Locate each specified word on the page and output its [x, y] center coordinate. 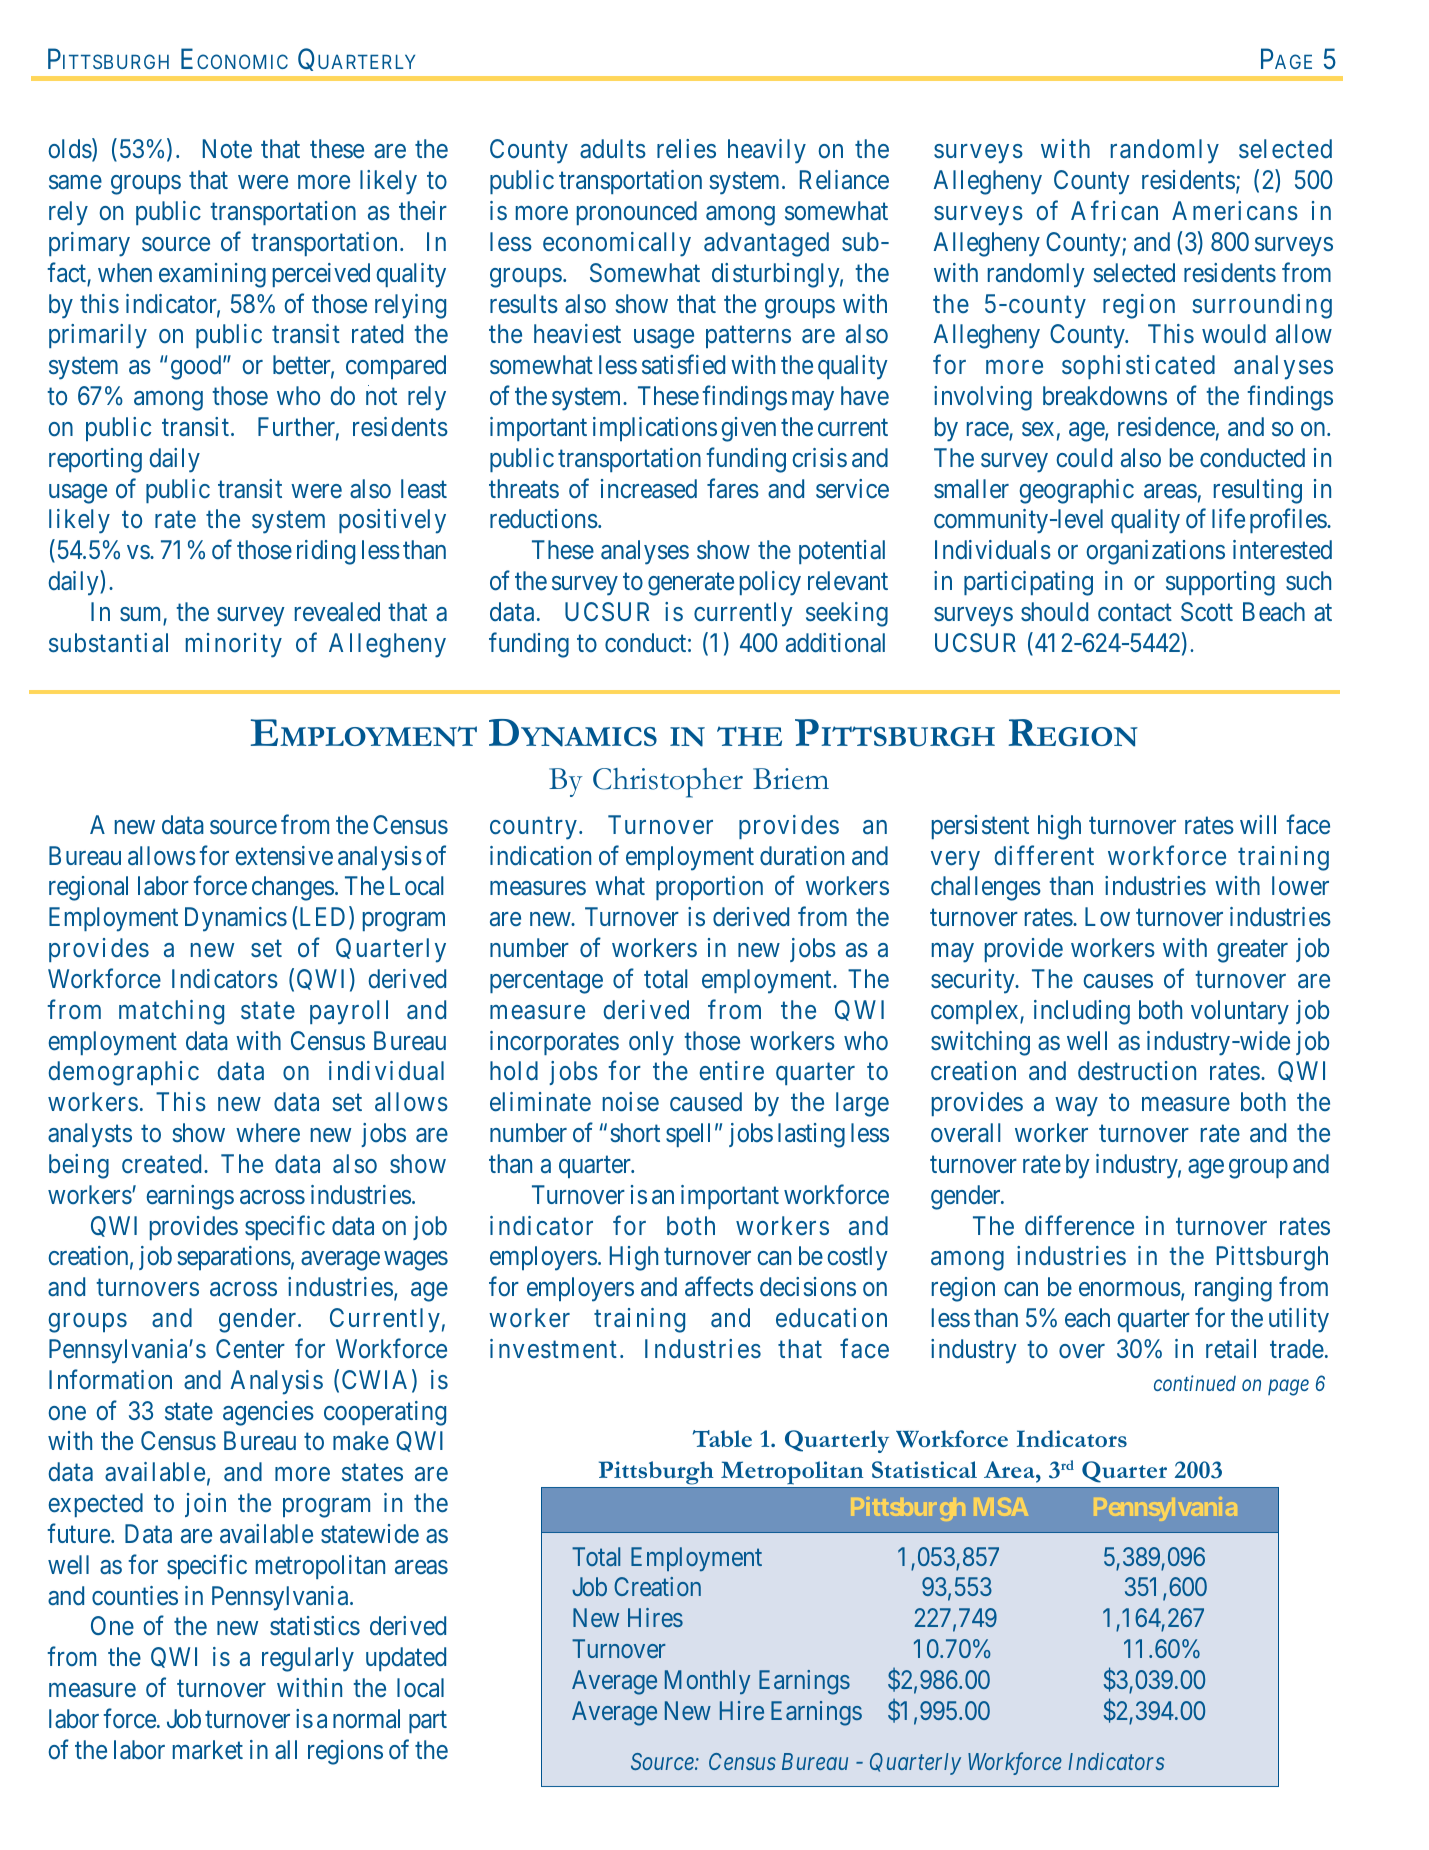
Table [722, 1438]
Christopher [668, 783]
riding [326, 552]
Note [227, 149]
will [1258, 824]
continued [1195, 1383]
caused [706, 1102]
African [1114, 211]
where [268, 1133]
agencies [268, 1413]
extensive [284, 856]
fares [733, 488]
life [1228, 518]
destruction [1137, 1071]
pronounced [637, 213]
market [208, 1750]
